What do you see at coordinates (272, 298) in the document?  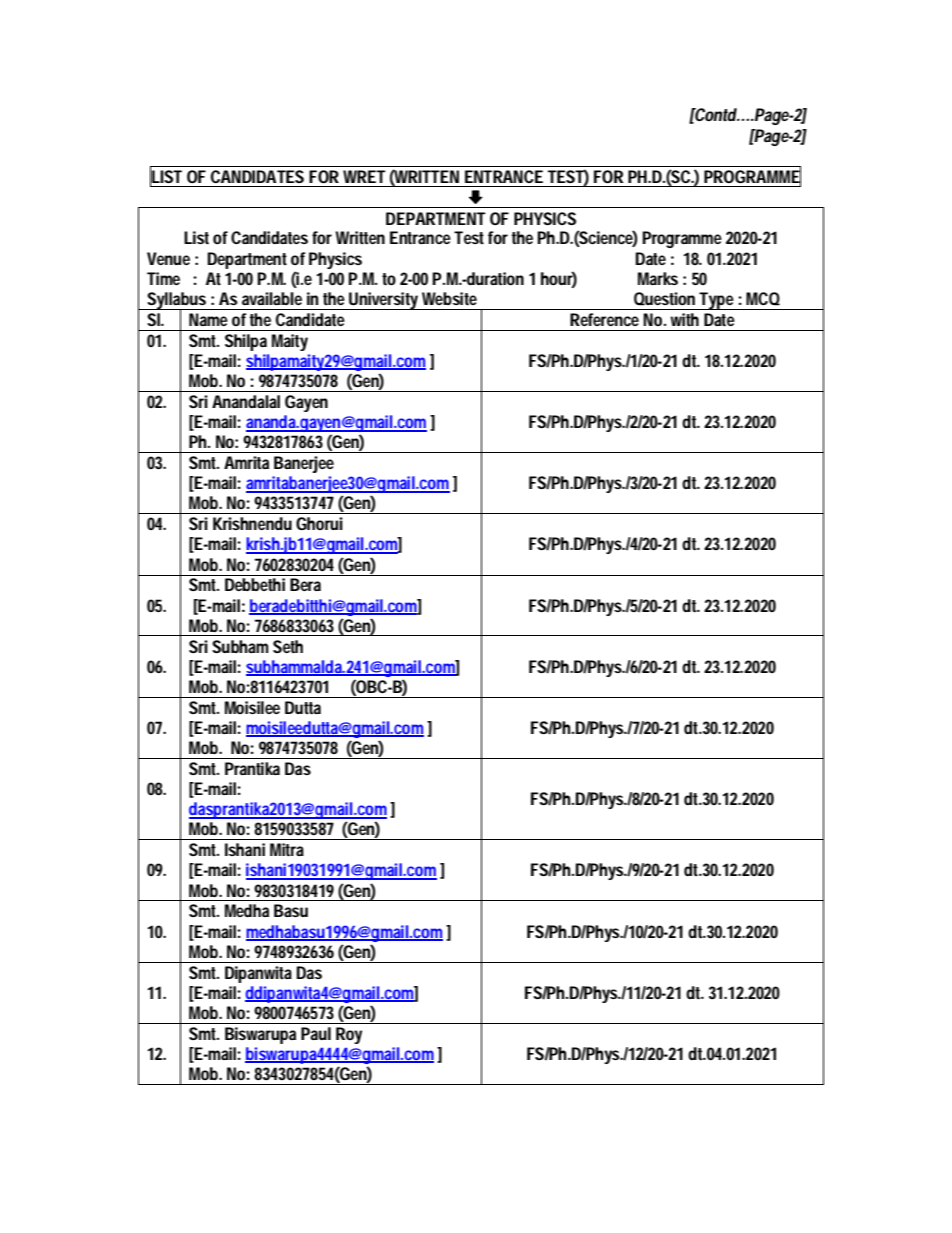 I see `available` at bounding box center [272, 298].
